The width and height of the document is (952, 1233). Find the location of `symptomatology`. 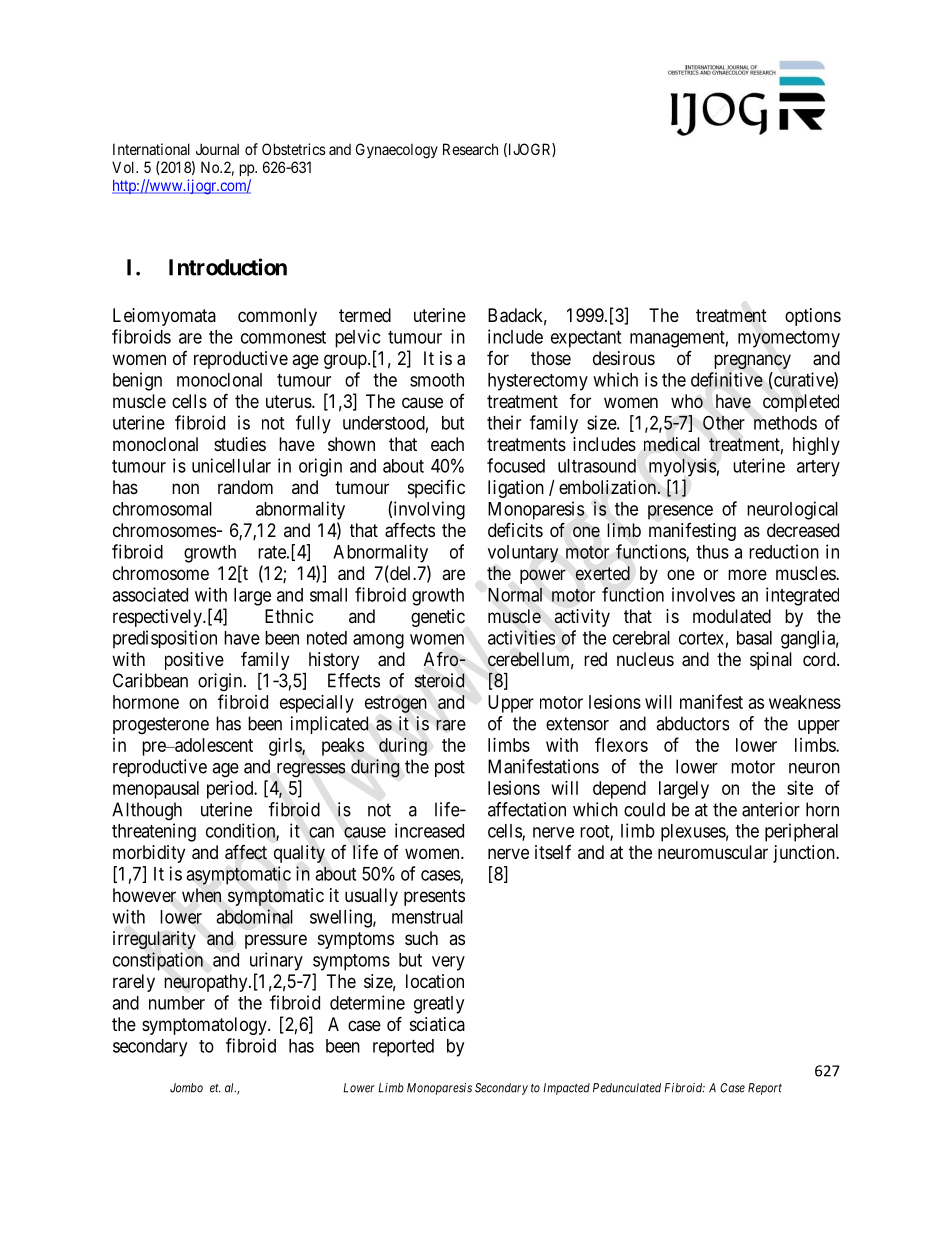

symptomatology is located at coordinates (205, 1026).
